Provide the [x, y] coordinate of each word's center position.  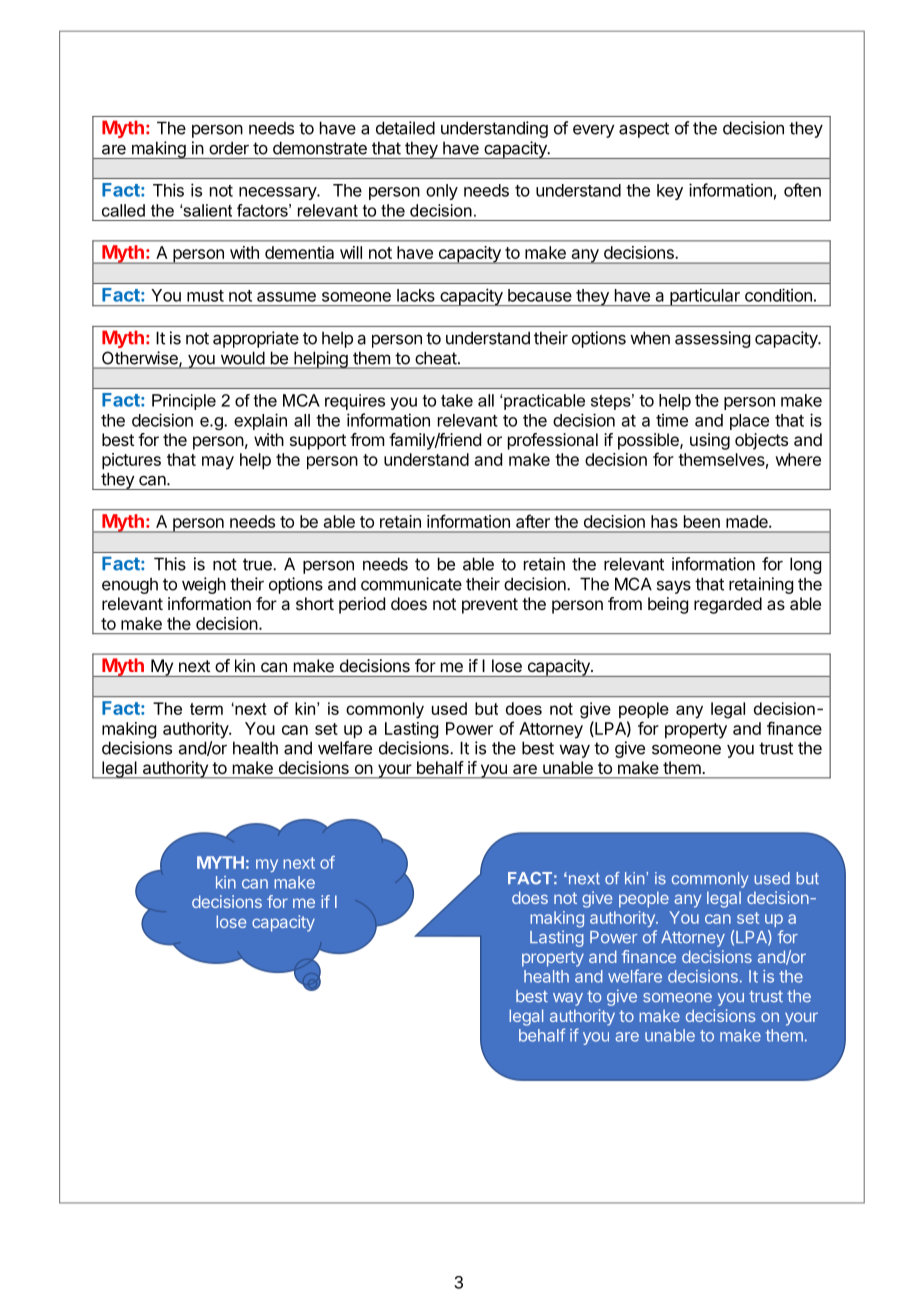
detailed [405, 128]
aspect [644, 130]
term [206, 709]
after [533, 521]
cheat [436, 358]
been [702, 521]
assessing [712, 339]
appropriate [256, 339]
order [229, 148]
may [218, 463]
